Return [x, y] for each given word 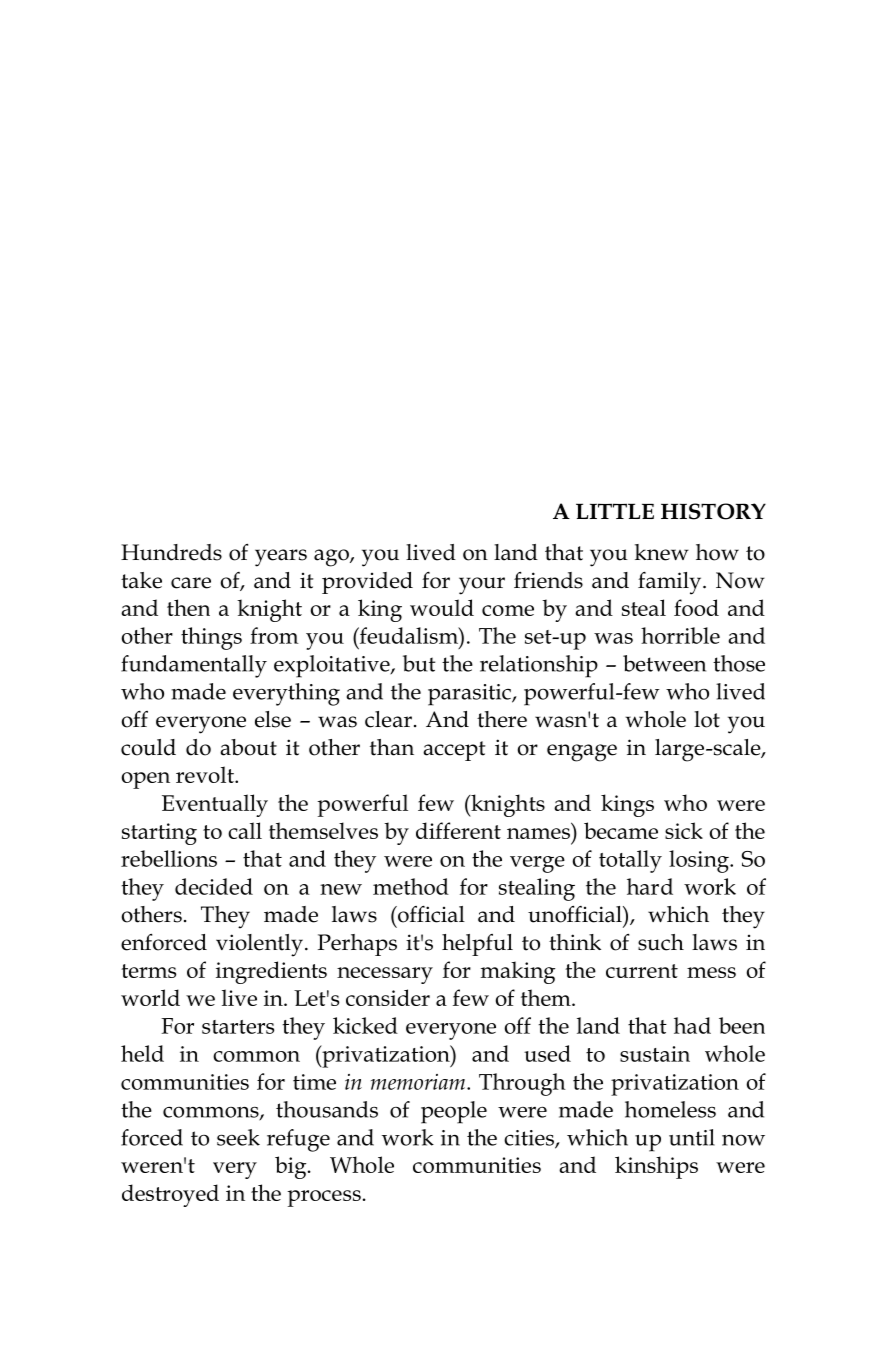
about [248, 747]
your [482, 586]
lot [707, 719]
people [454, 1112]
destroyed [170, 1195]
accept [454, 751]
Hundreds [171, 552]
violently [259, 945]
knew [662, 552]
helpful [477, 945]
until [692, 1137]
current [642, 971]
